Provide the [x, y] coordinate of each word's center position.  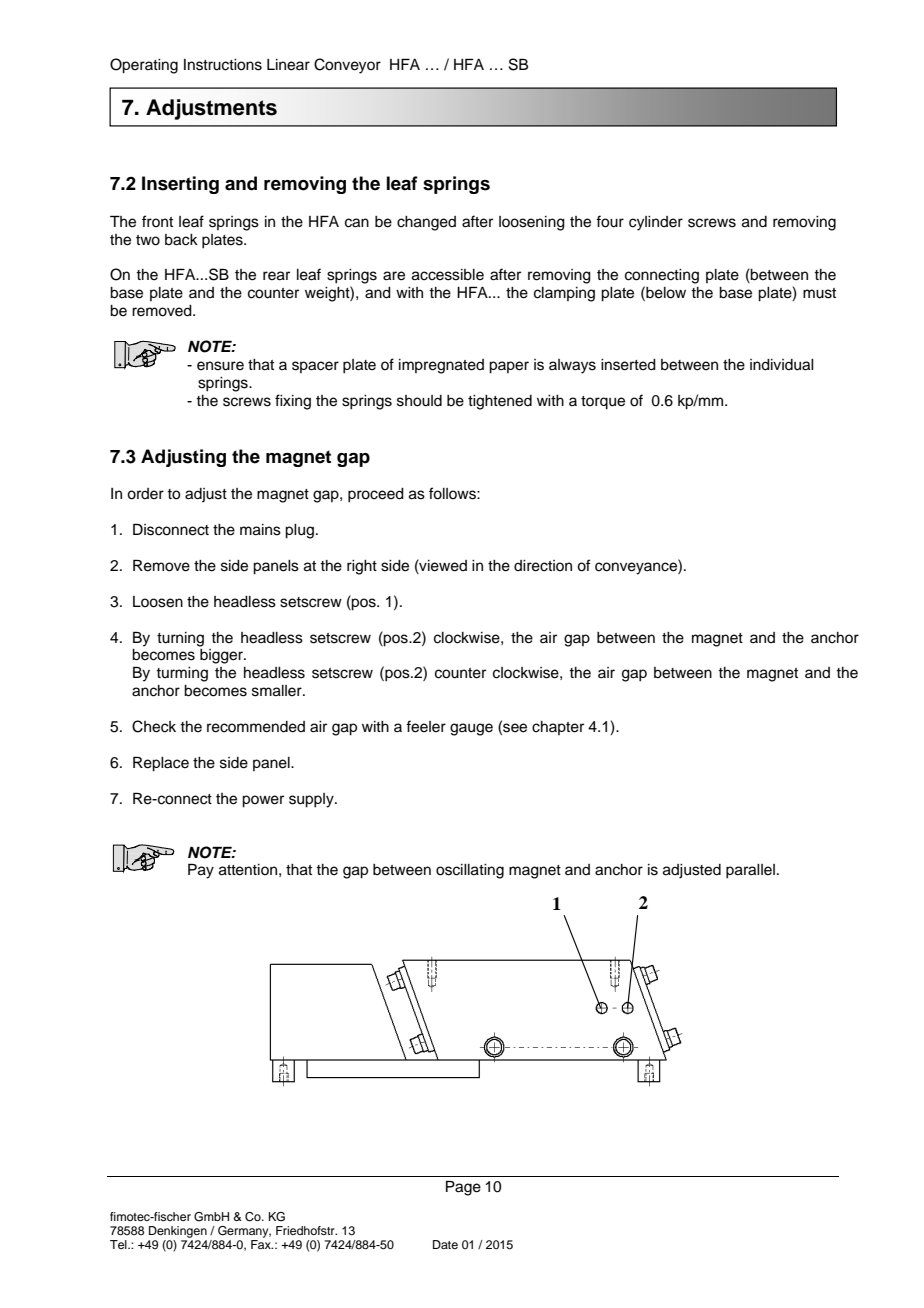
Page [463, 1188]
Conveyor [347, 66]
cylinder [656, 223]
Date [445, 1244]
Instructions [223, 65]
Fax [262, 1244]
